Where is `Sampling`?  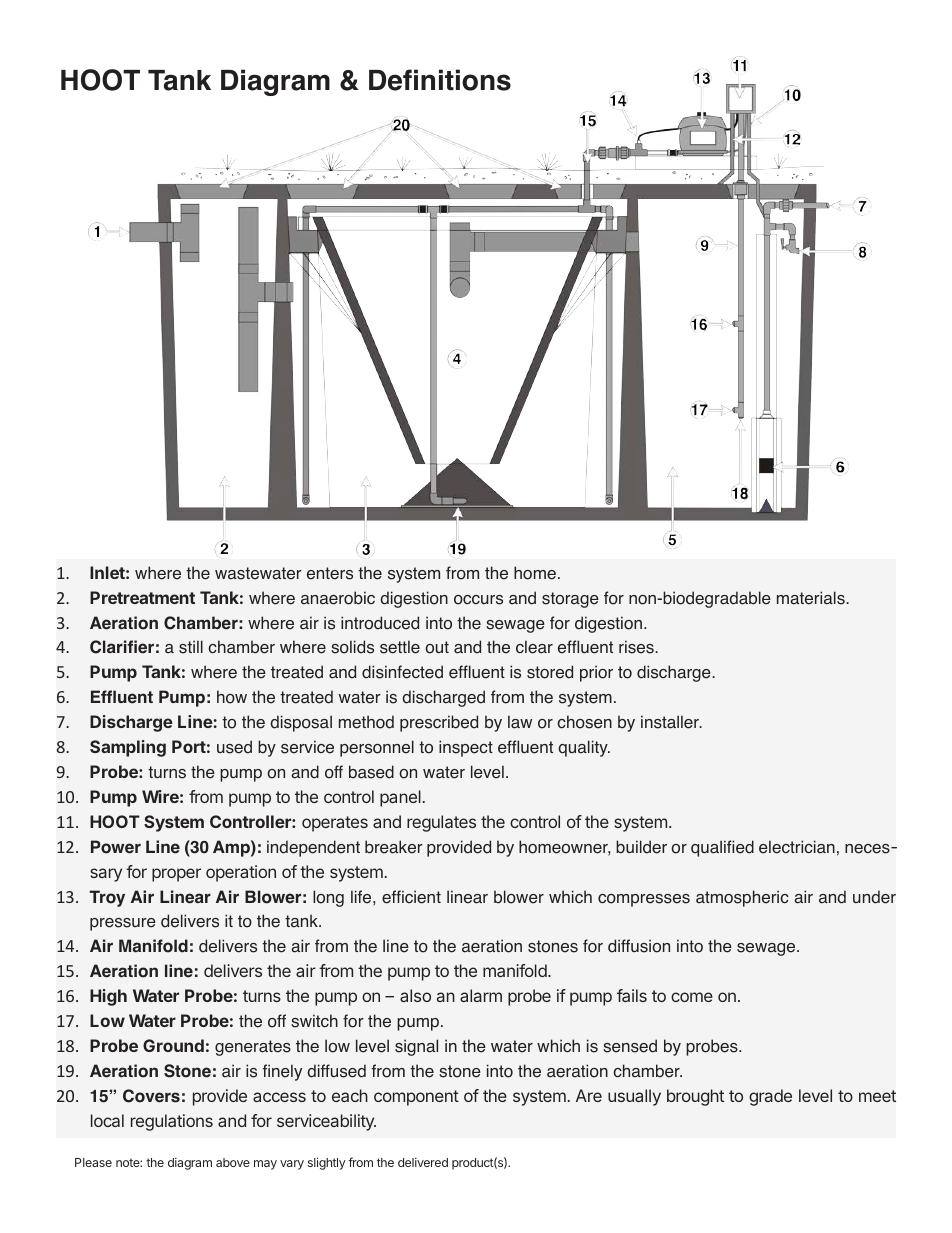 Sampling is located at coordinates (128, 748).
